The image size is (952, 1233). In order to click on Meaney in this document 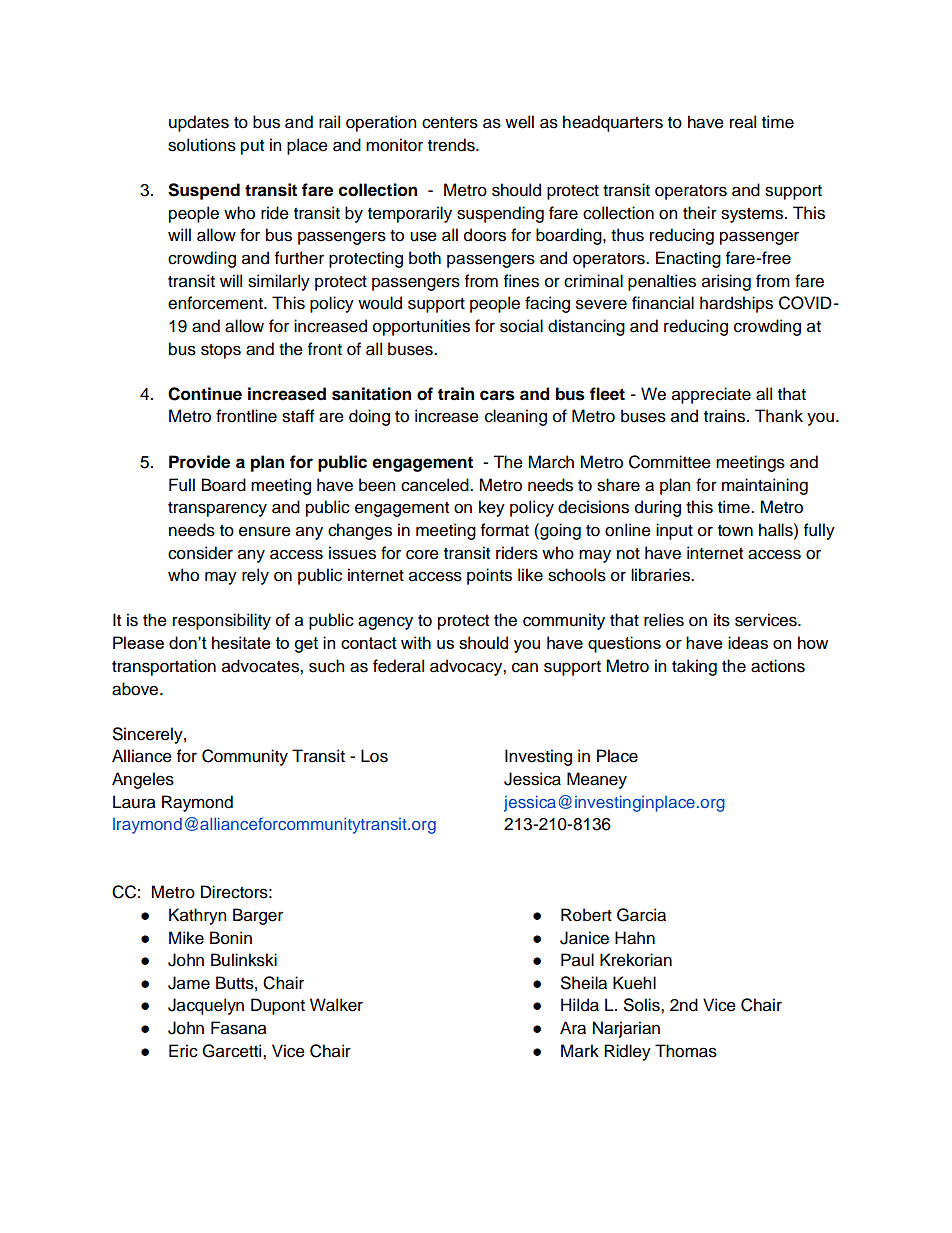, I will do `click(597, 780)`.
